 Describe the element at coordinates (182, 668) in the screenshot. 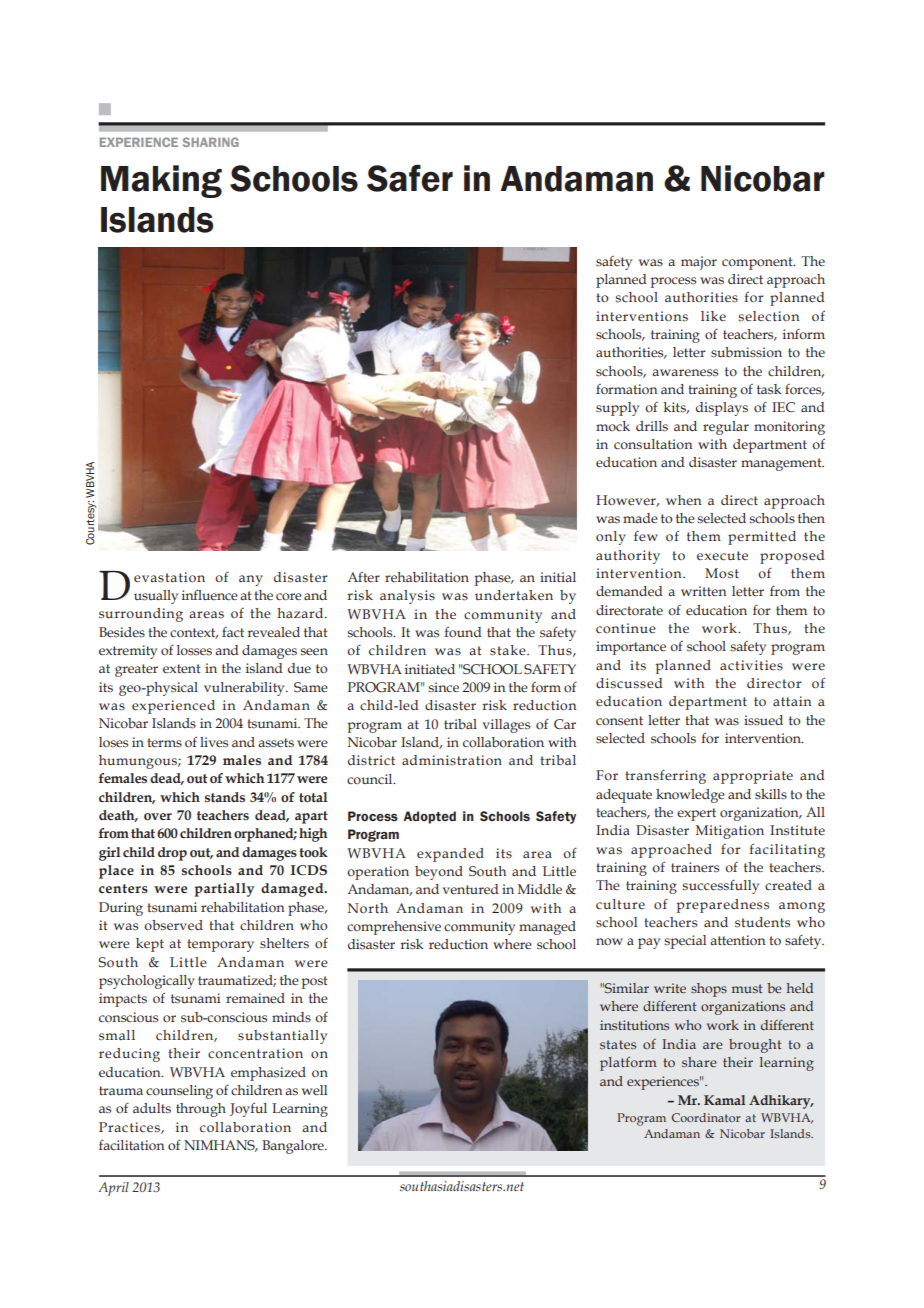

I see `extent` at that location.
